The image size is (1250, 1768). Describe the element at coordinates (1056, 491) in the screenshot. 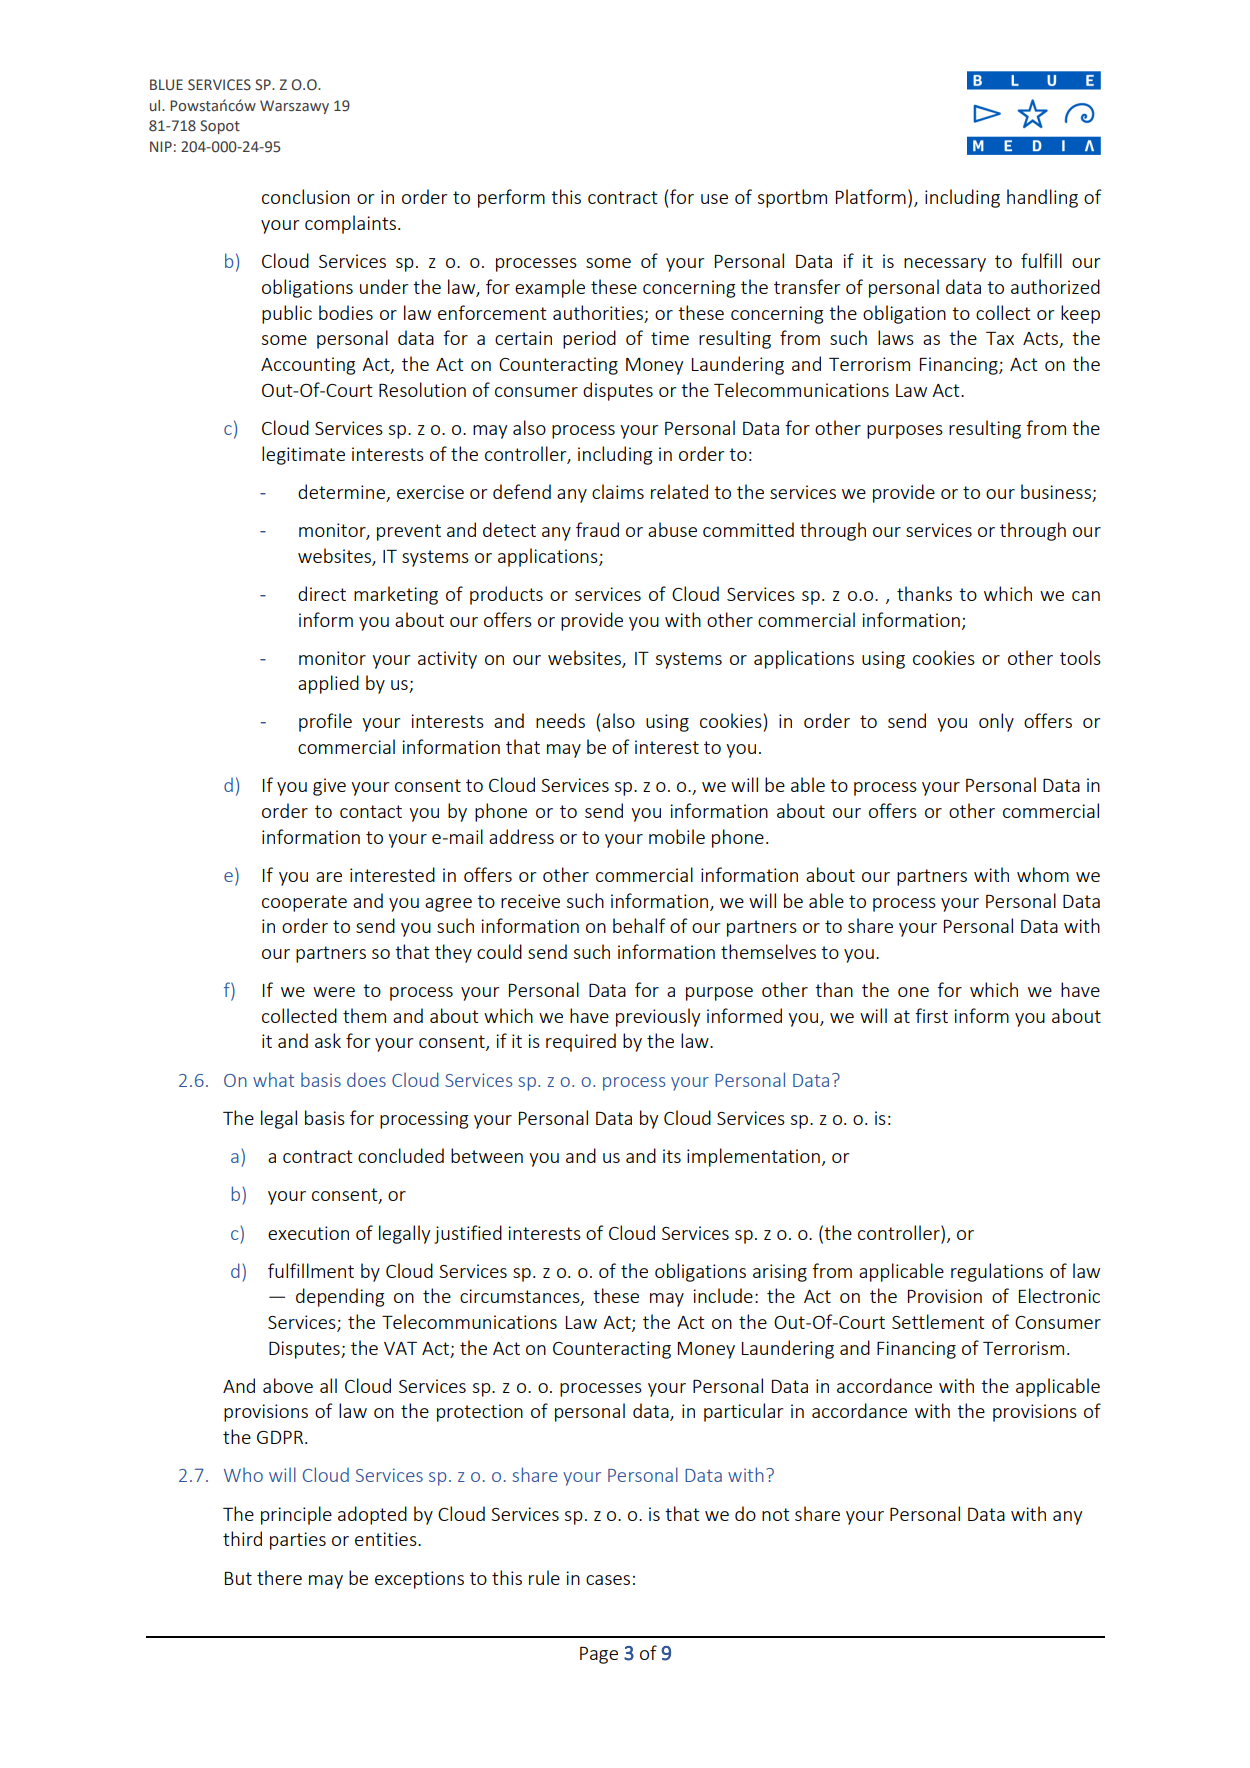

I see `business` at that location.
